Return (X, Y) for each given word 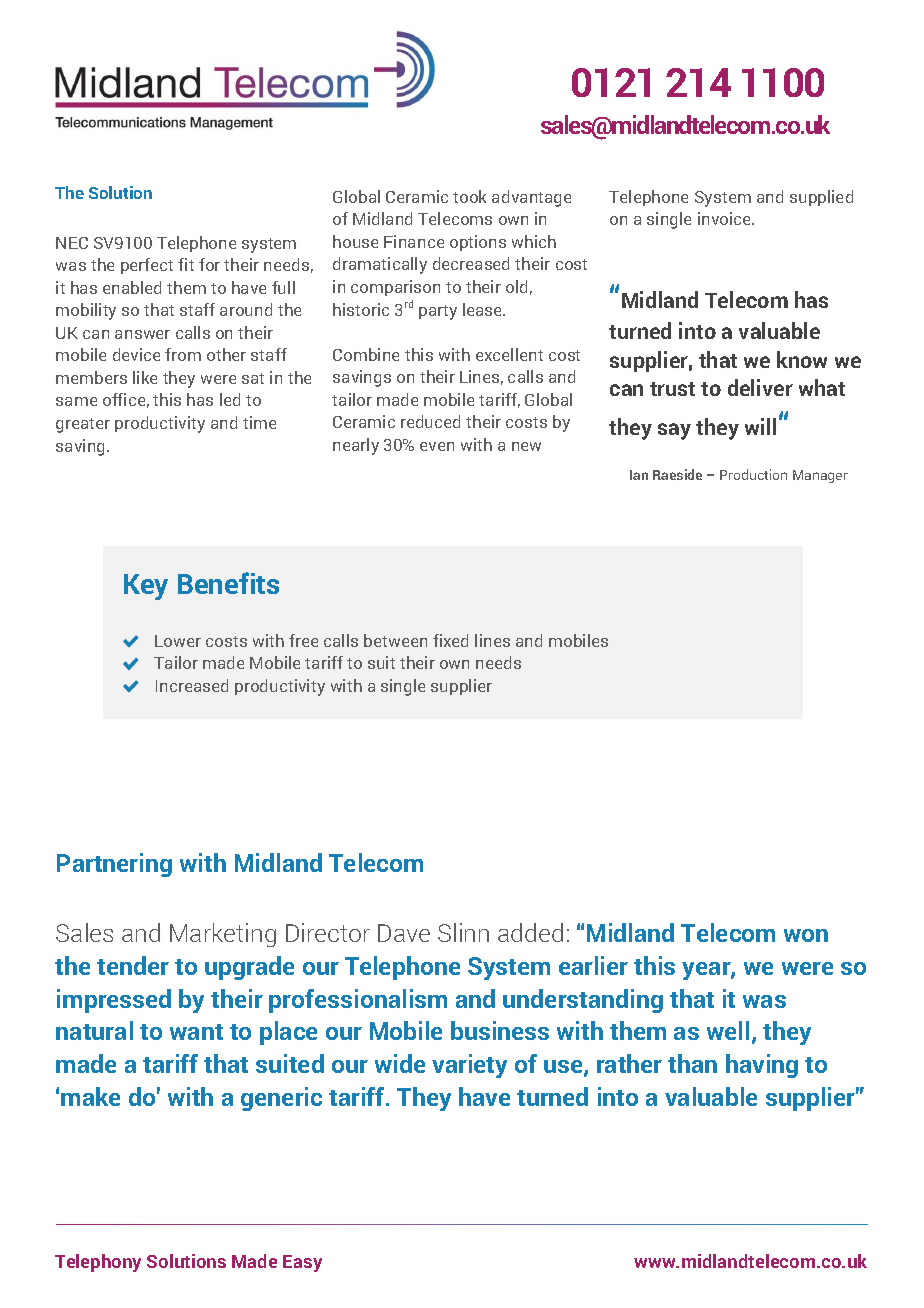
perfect (147, 266)
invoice (726, 218)
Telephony (98, 1263)
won (806, 935)
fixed (450, 640)
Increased (192, 685)
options (478, 243)
